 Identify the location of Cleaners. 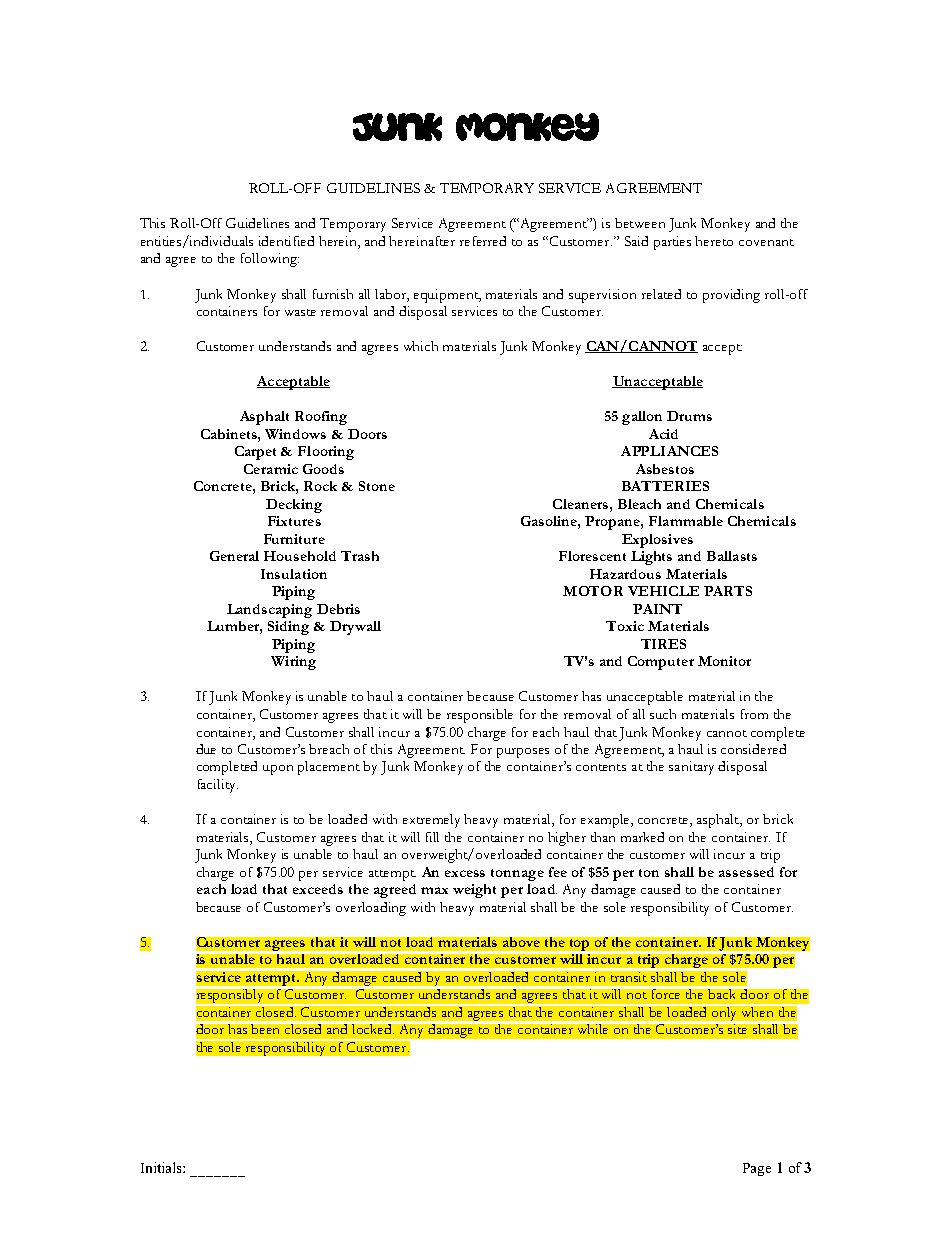
(582, 504).
